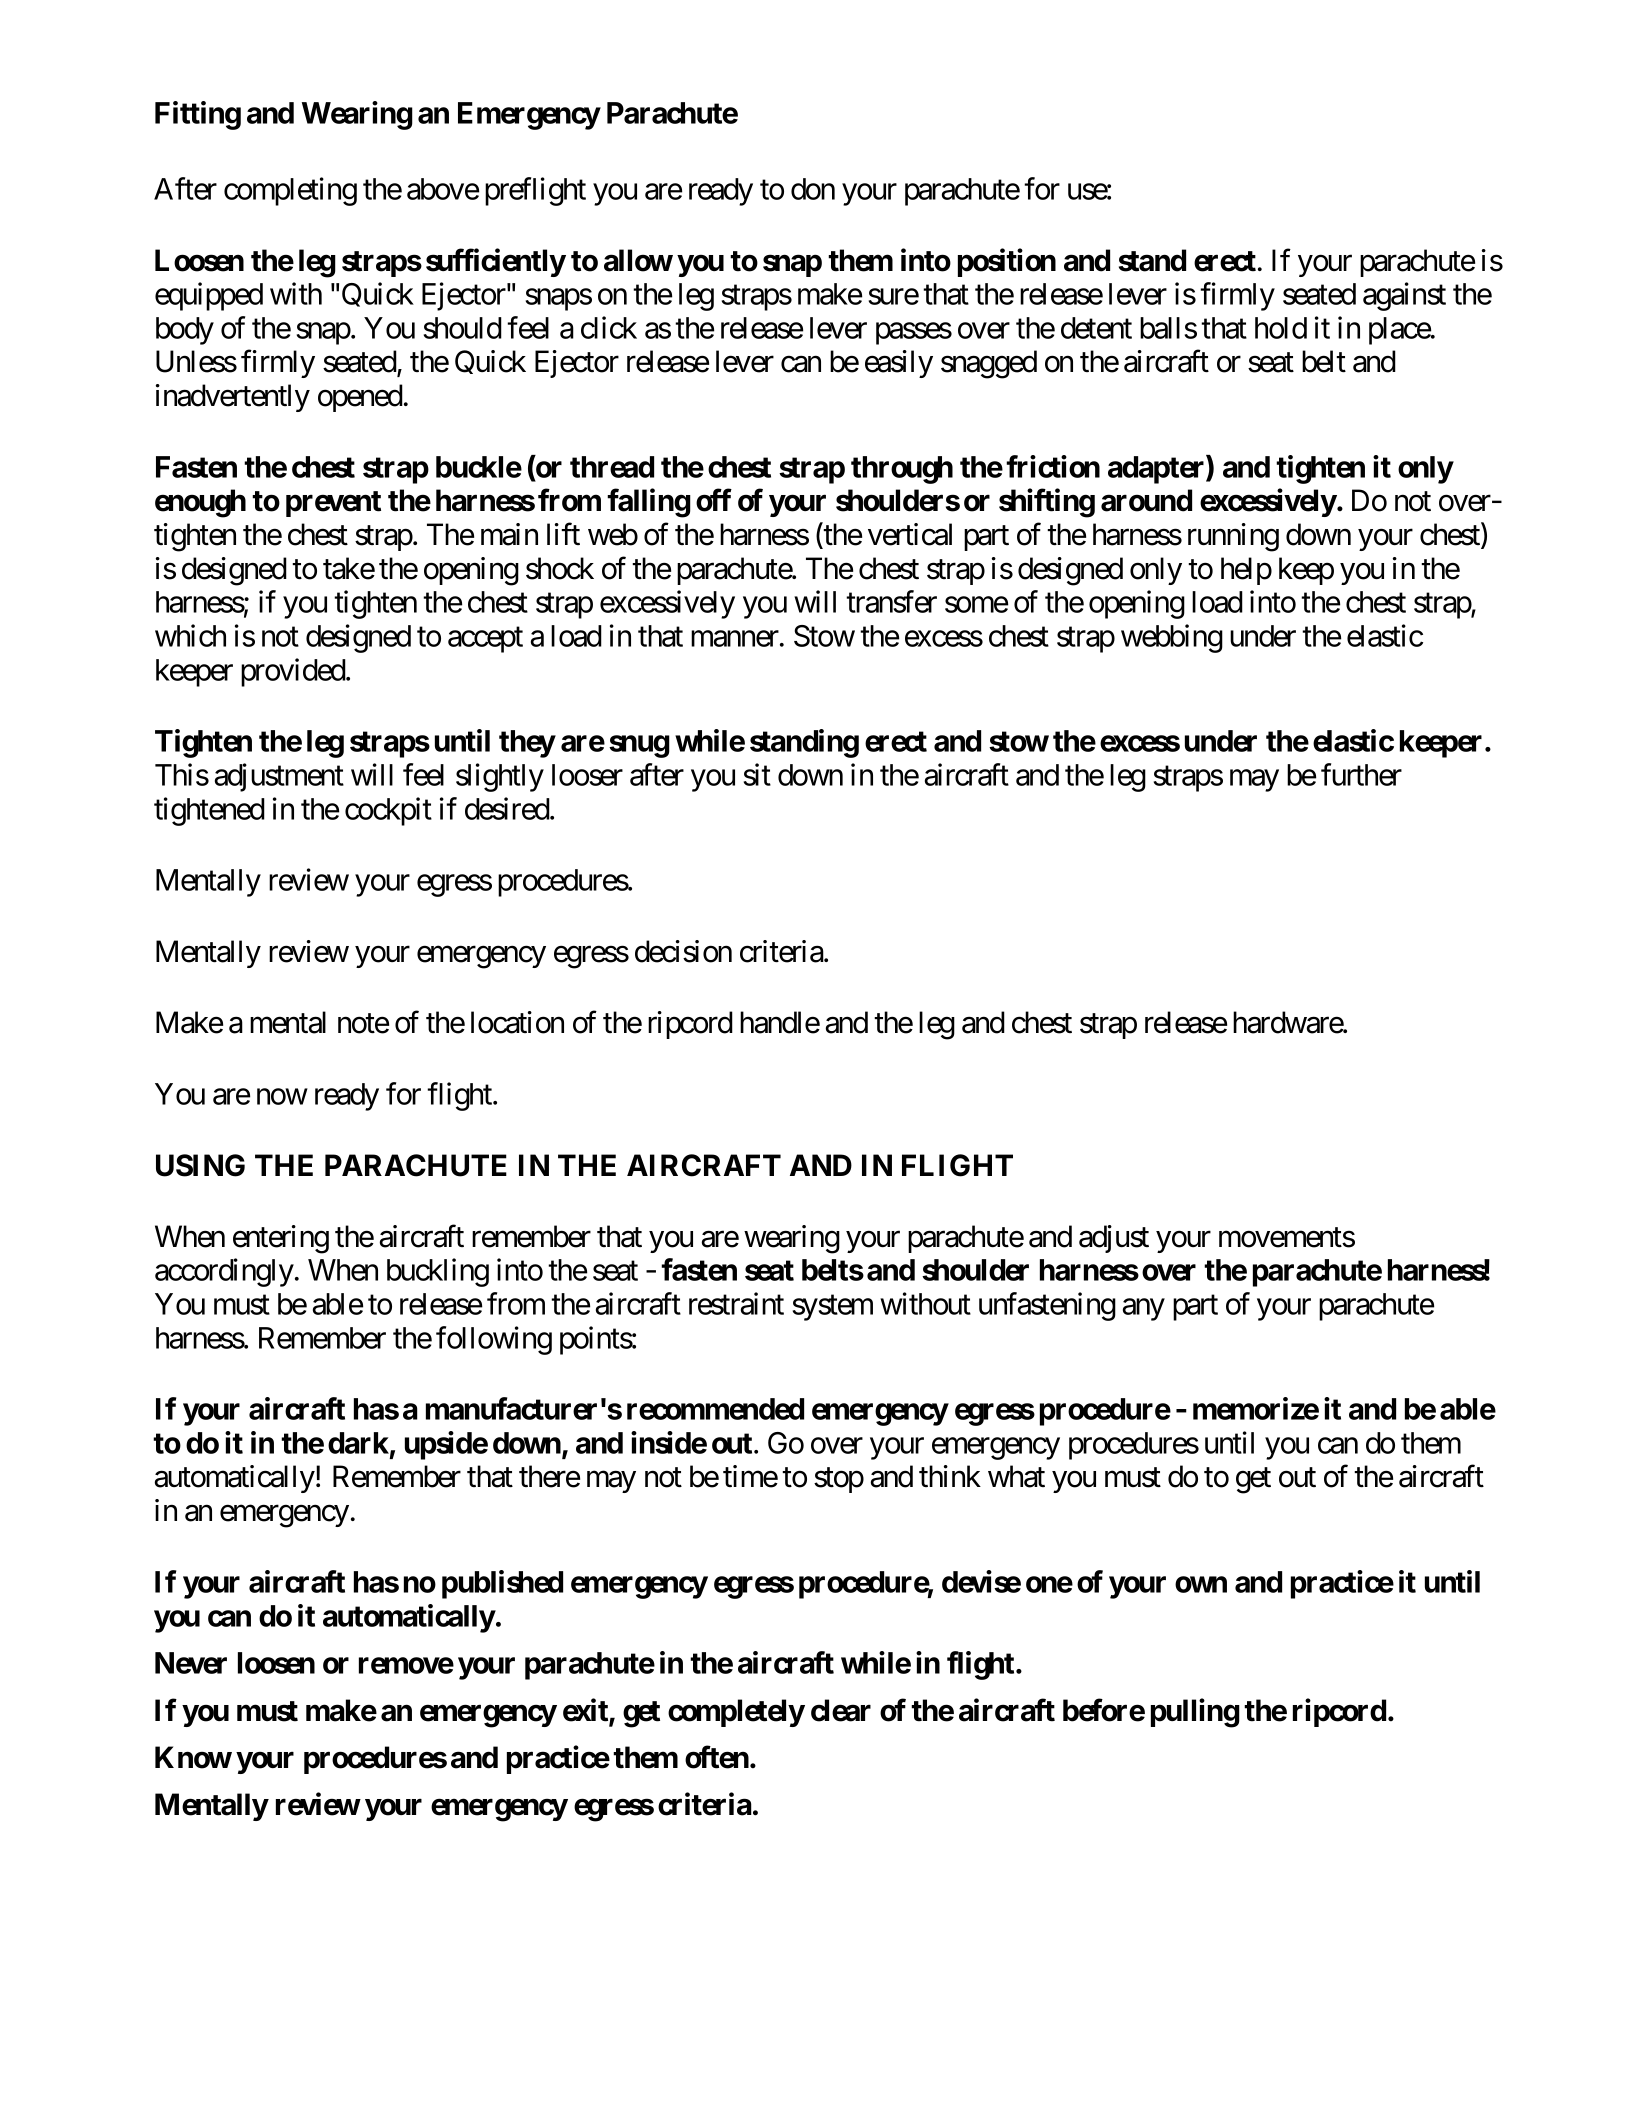 Image resolution: width=1636 pixels, height=2118 pixels. What do you see at coordinates (1281, 328) in the image?
I see `hold` at bounding box center [1281, 328].
